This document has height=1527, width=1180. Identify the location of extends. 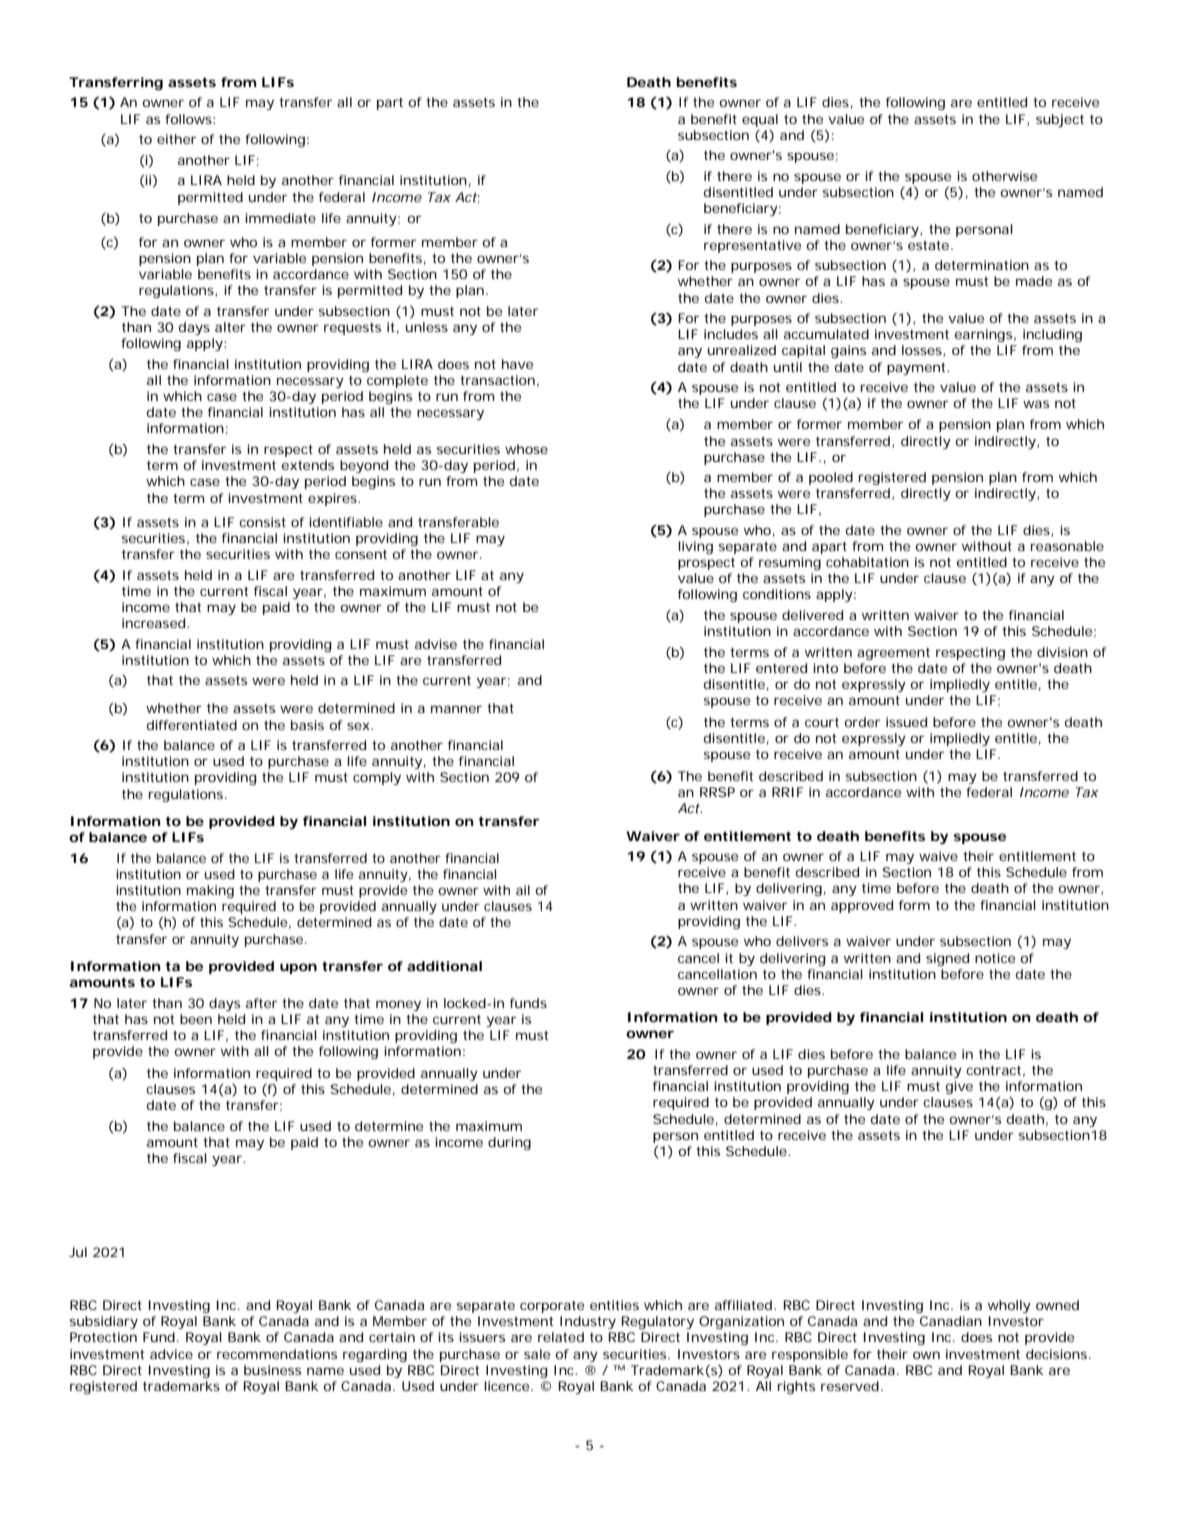
(308, 465).
